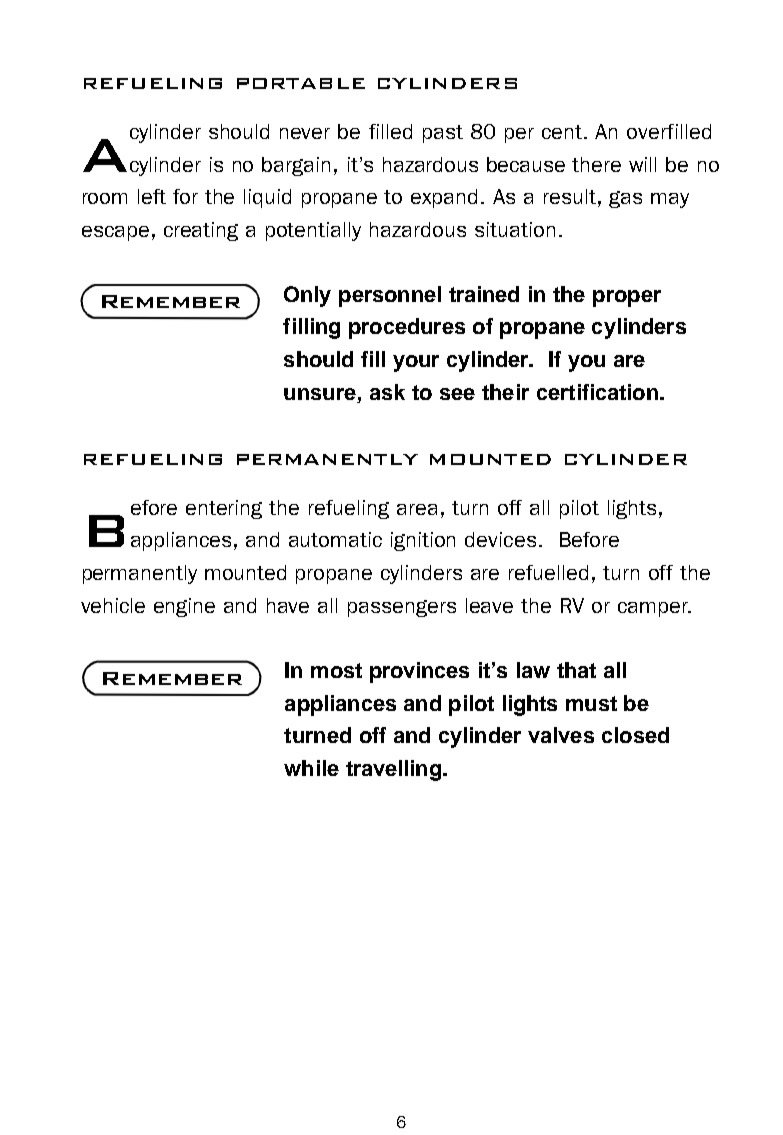  What do you see at coordinates (563, 132) in the document?
I see `cent` at bounding box center [563, 132].
